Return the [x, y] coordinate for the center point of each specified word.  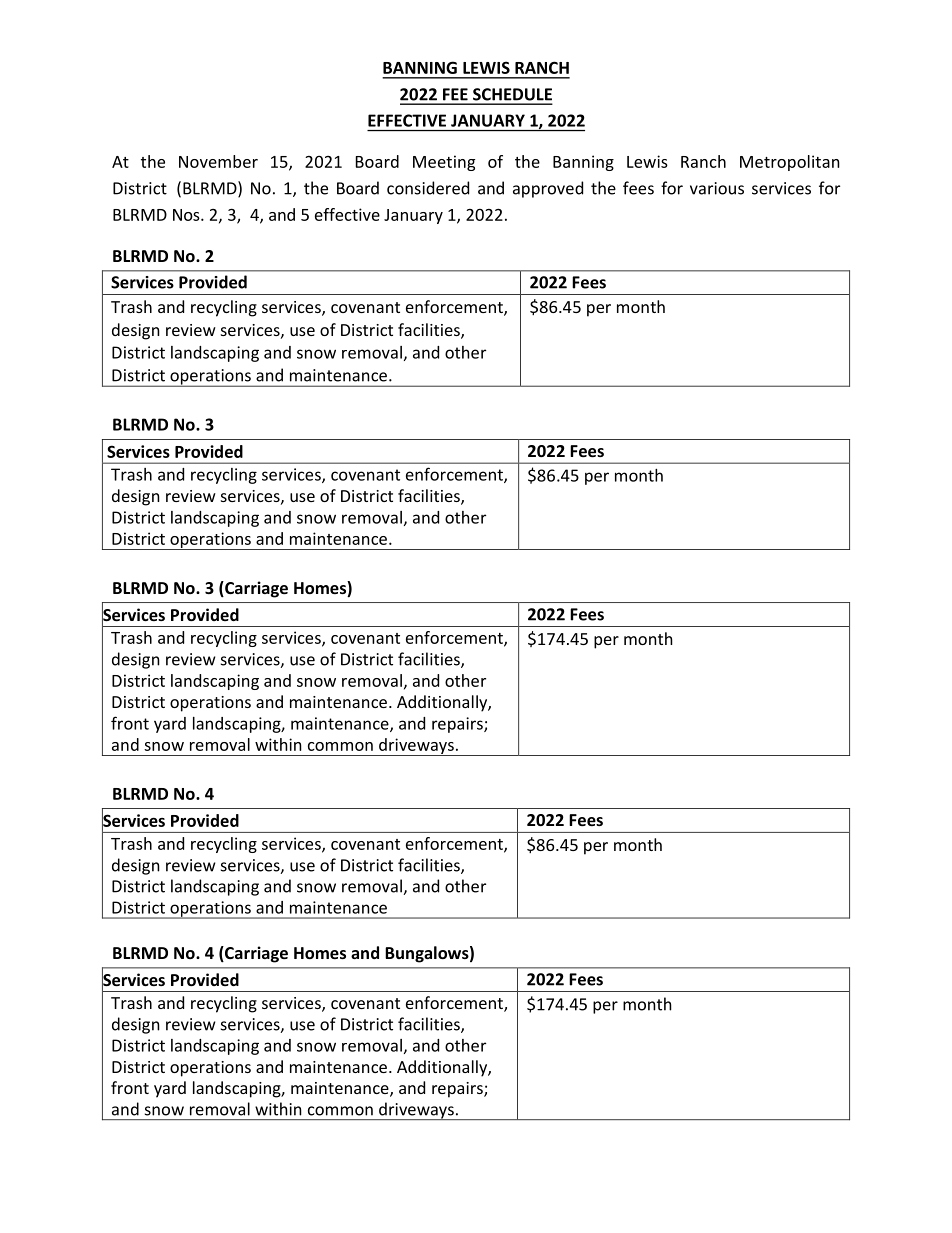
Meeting [444, 163]
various [717, 188]
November [218, 161]
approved [548, 189]
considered [428, 188]
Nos [187, 215]
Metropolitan [790, 163]
